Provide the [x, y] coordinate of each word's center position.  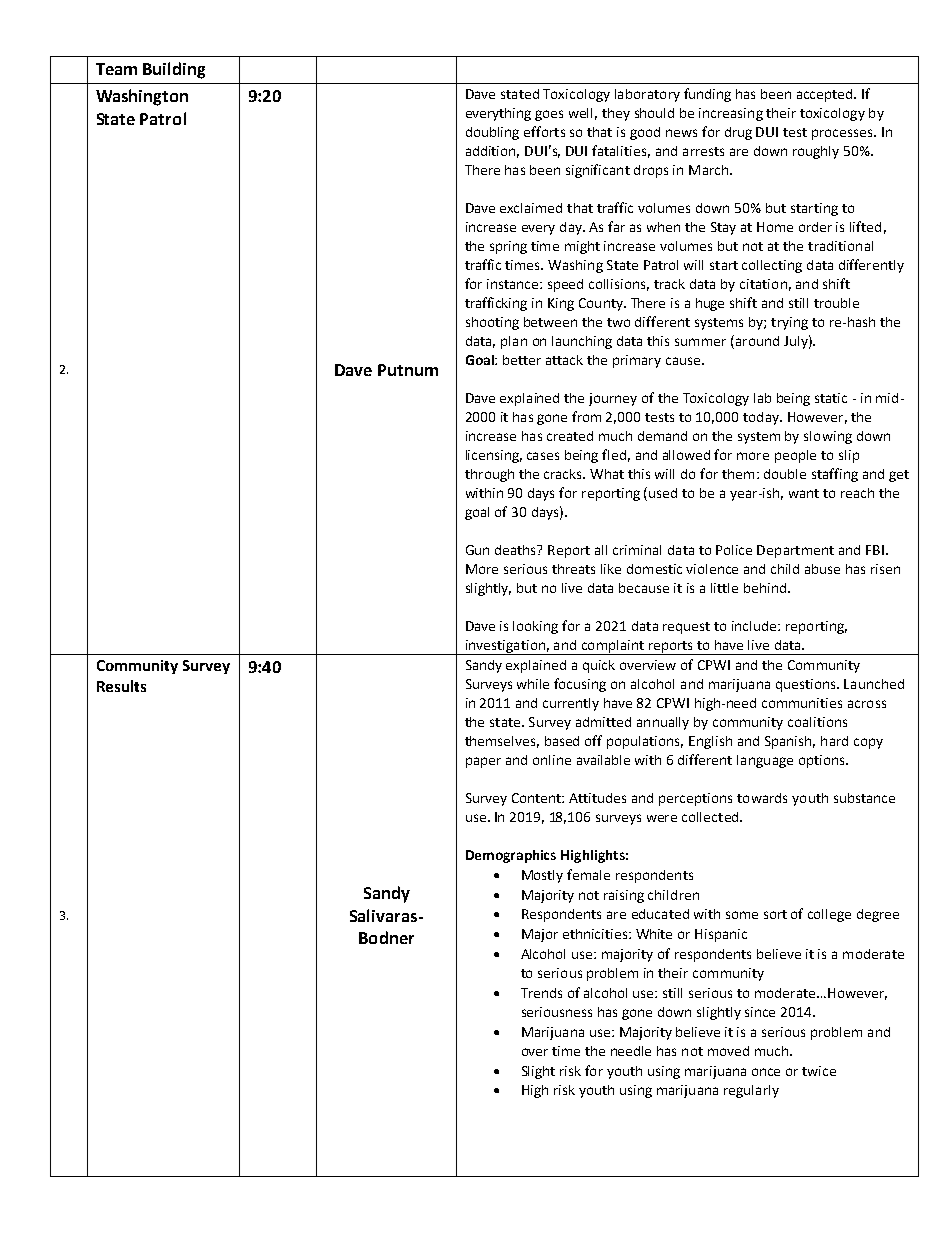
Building [174, 70]
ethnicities [596, 934]
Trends [541, 993]
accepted [826, 95]
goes [549, 115]
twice [819, 1071]
